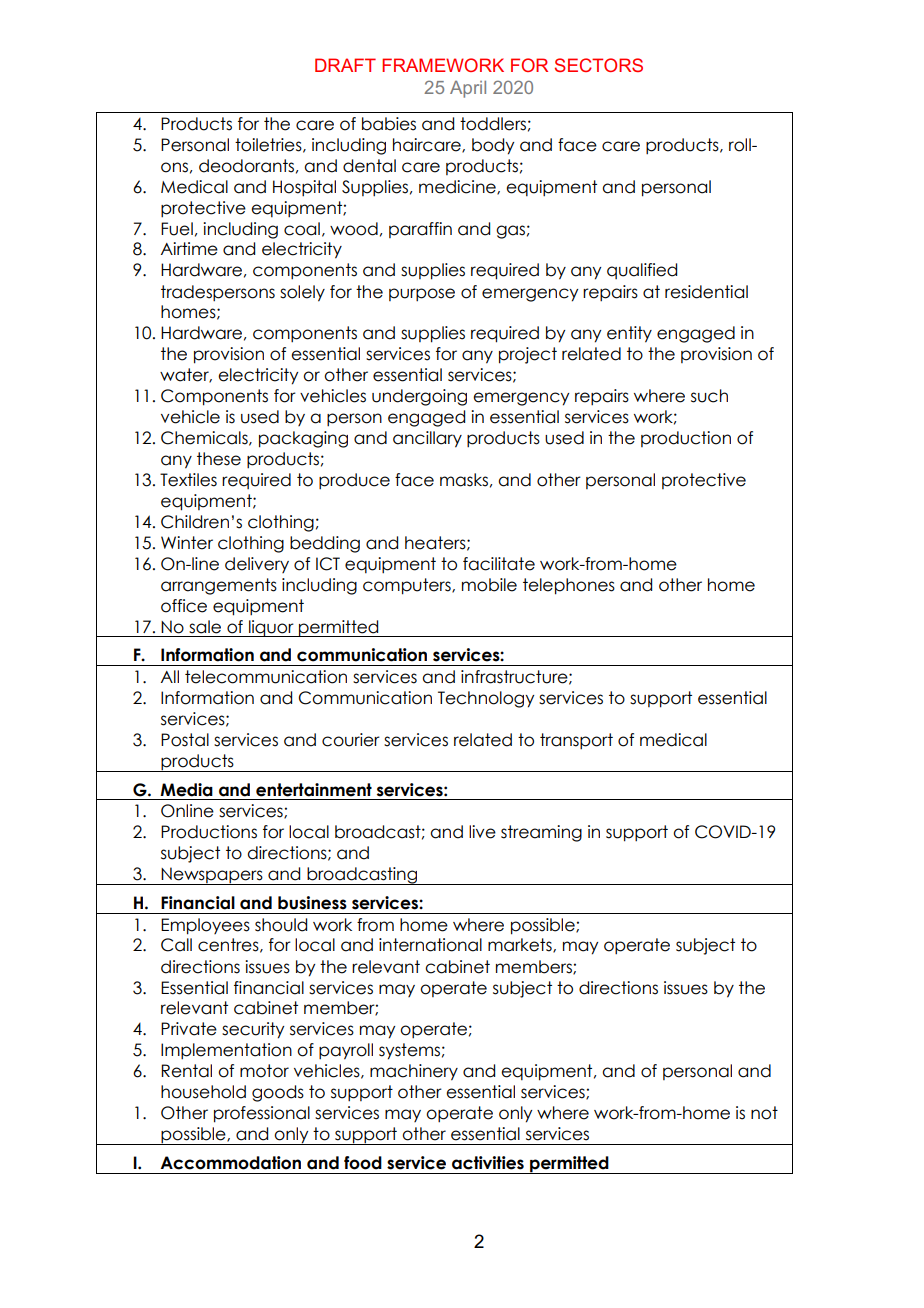  Describe the element at coordinates (528, 355) in the screenshot. I see `project` at that location.
